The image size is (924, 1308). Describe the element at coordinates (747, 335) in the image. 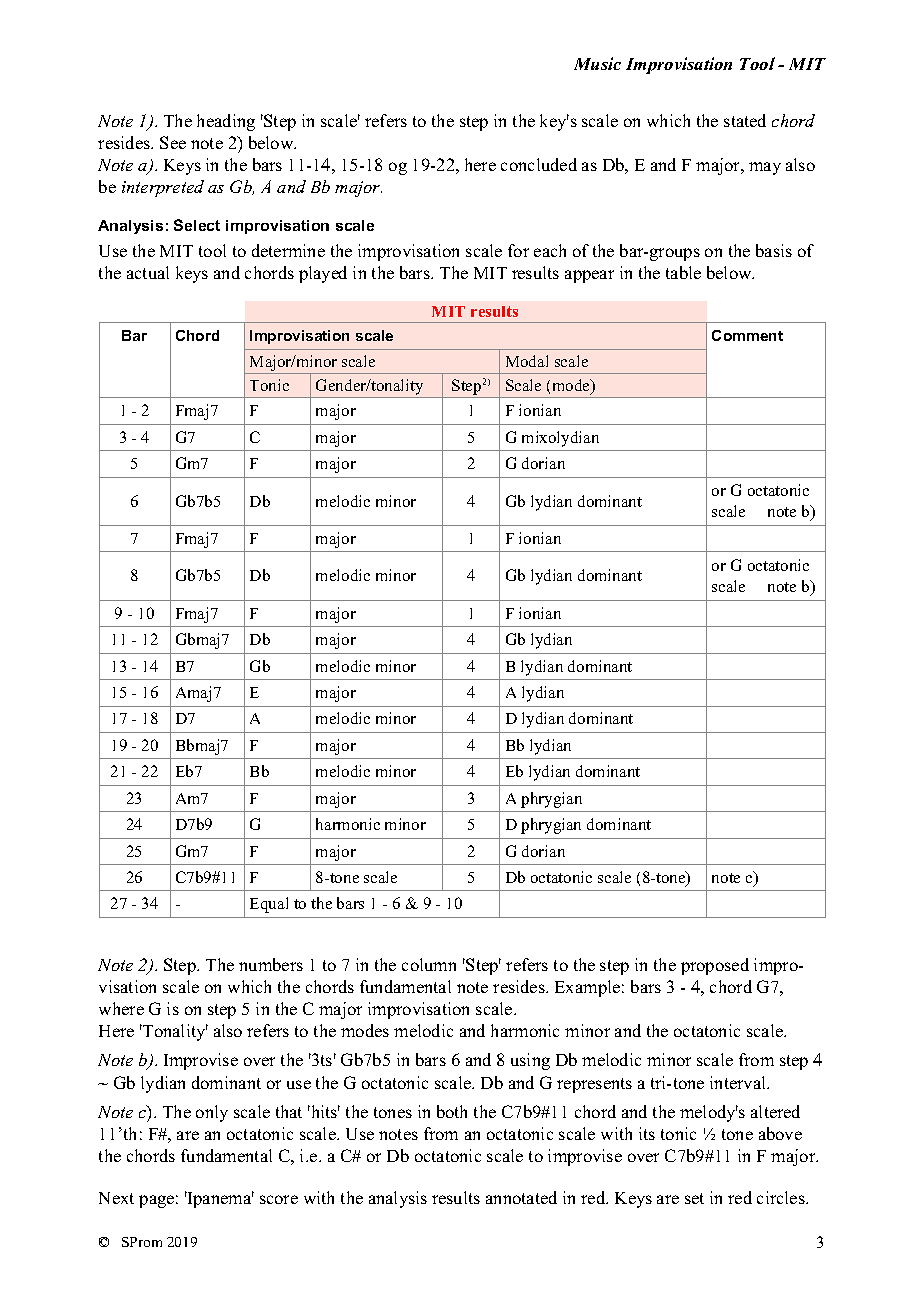

I see `Comment` at that location.
